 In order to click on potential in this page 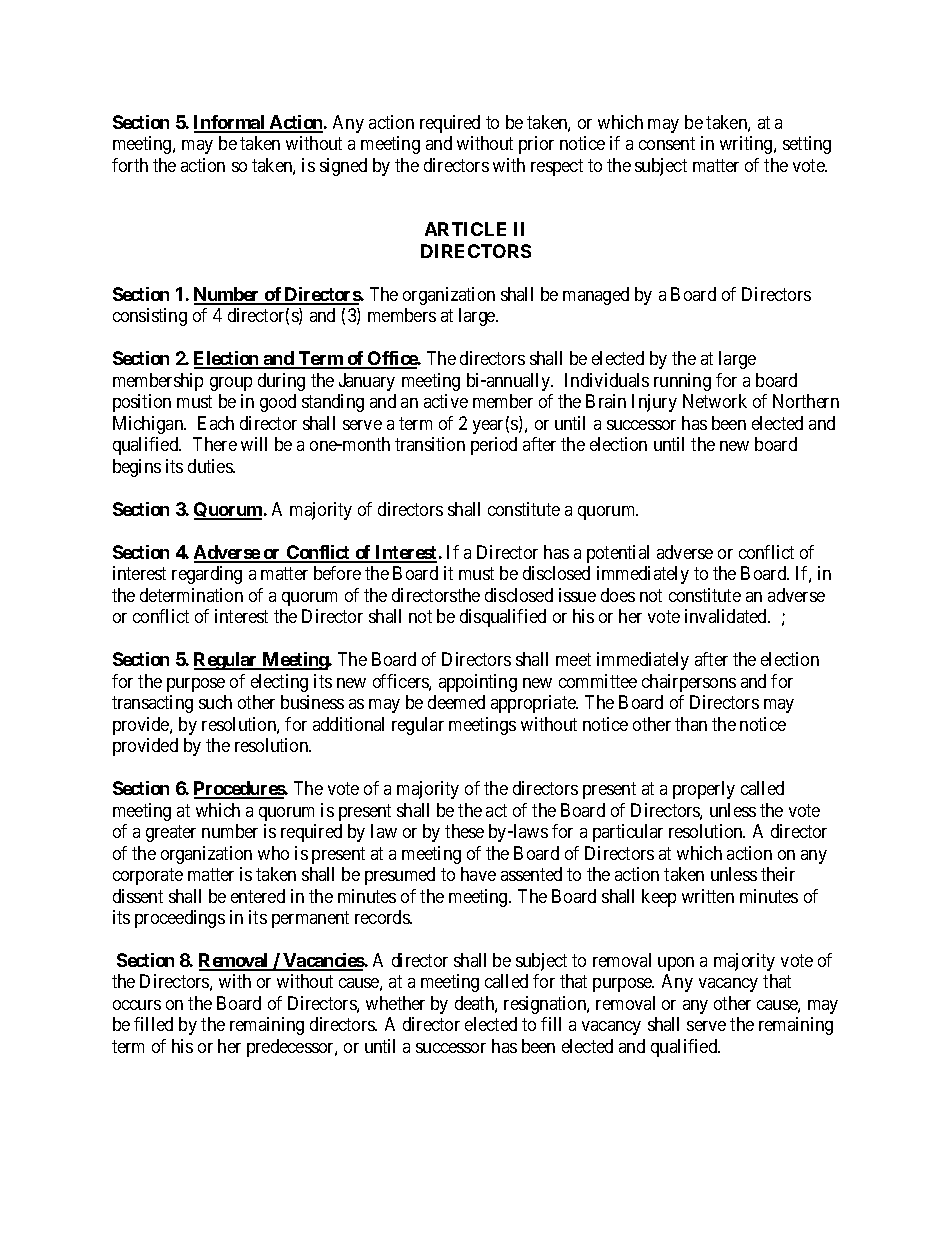, I will do `click(618, 554)`.
